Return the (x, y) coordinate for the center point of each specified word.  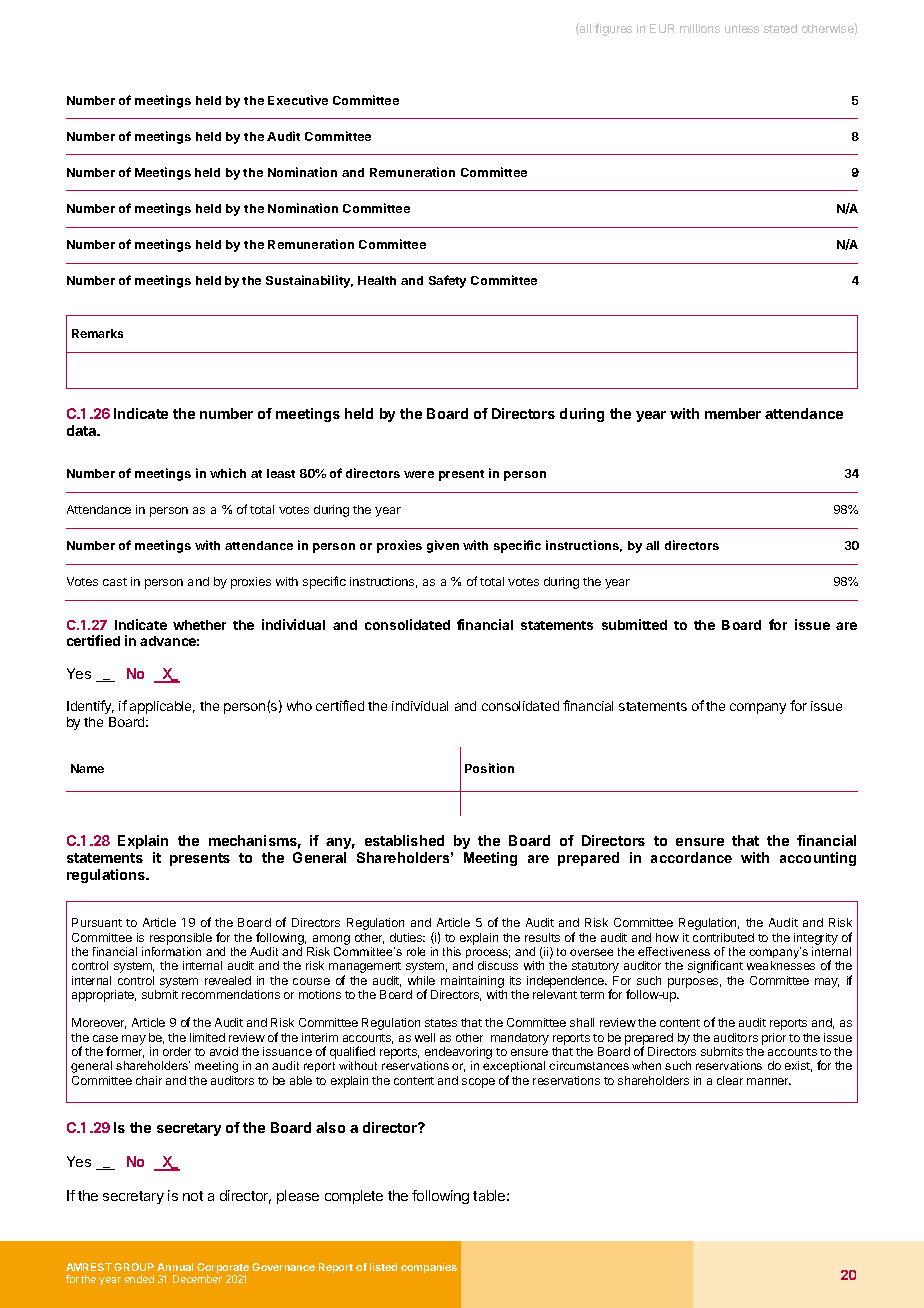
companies (429, 1268)
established (404, 840)
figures (613, 29)
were (419, 474)
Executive (298, 100)
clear (730, 1080)
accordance (691, 857)
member (733, 413)
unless (742, 28)
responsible (181, 939)
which (228, 473)
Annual (175, 1267)
